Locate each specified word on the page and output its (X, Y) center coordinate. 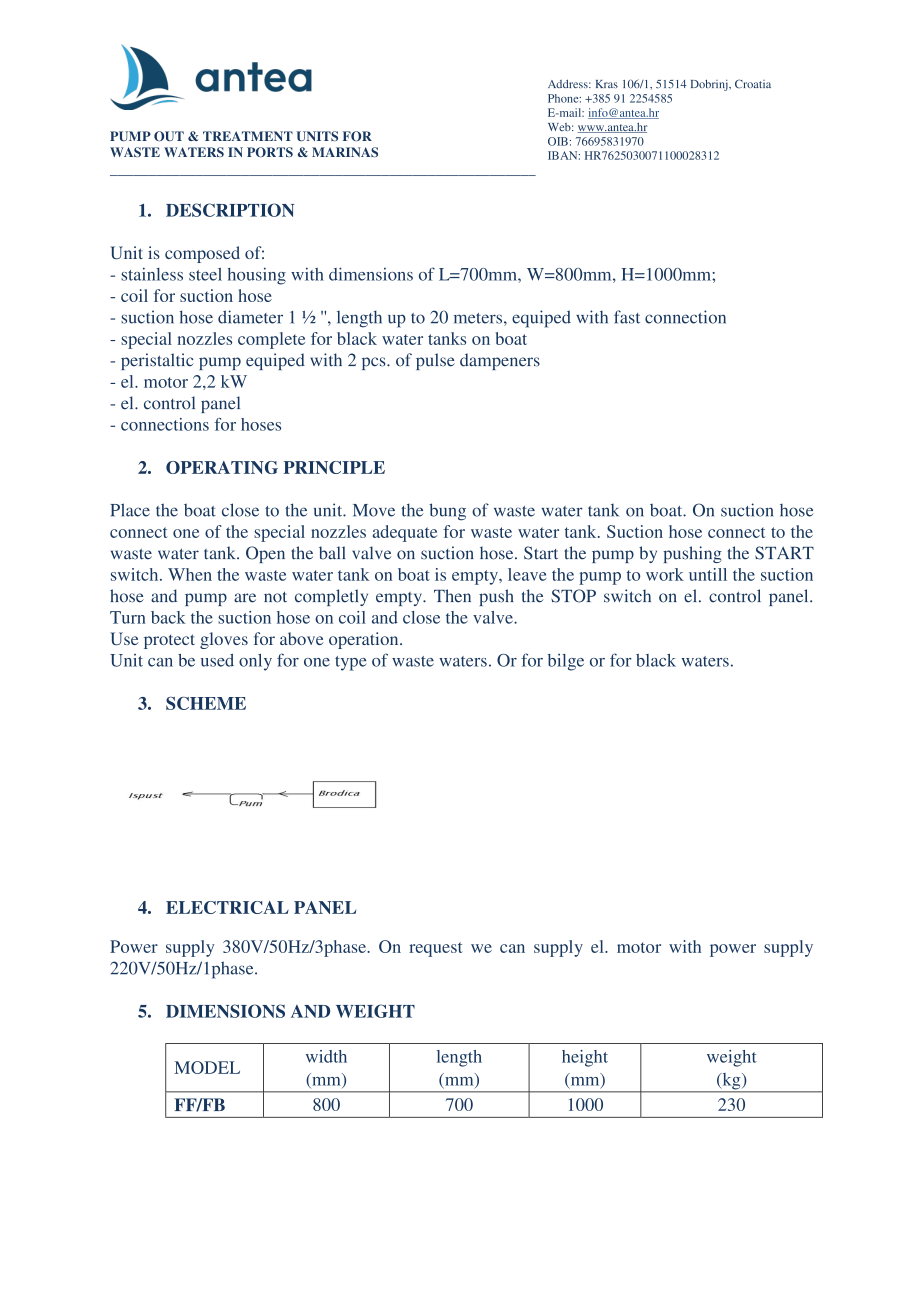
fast (627, 317)
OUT (169, 136)
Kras (607, 84)
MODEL (207, 1067)
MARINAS (345, 152)
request (436, 949)
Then (452, 596)
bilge (566, 662)
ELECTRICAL (227, 907)
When (190, 574)
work (665, 574)
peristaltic (157, 361)
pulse (435, 361)
